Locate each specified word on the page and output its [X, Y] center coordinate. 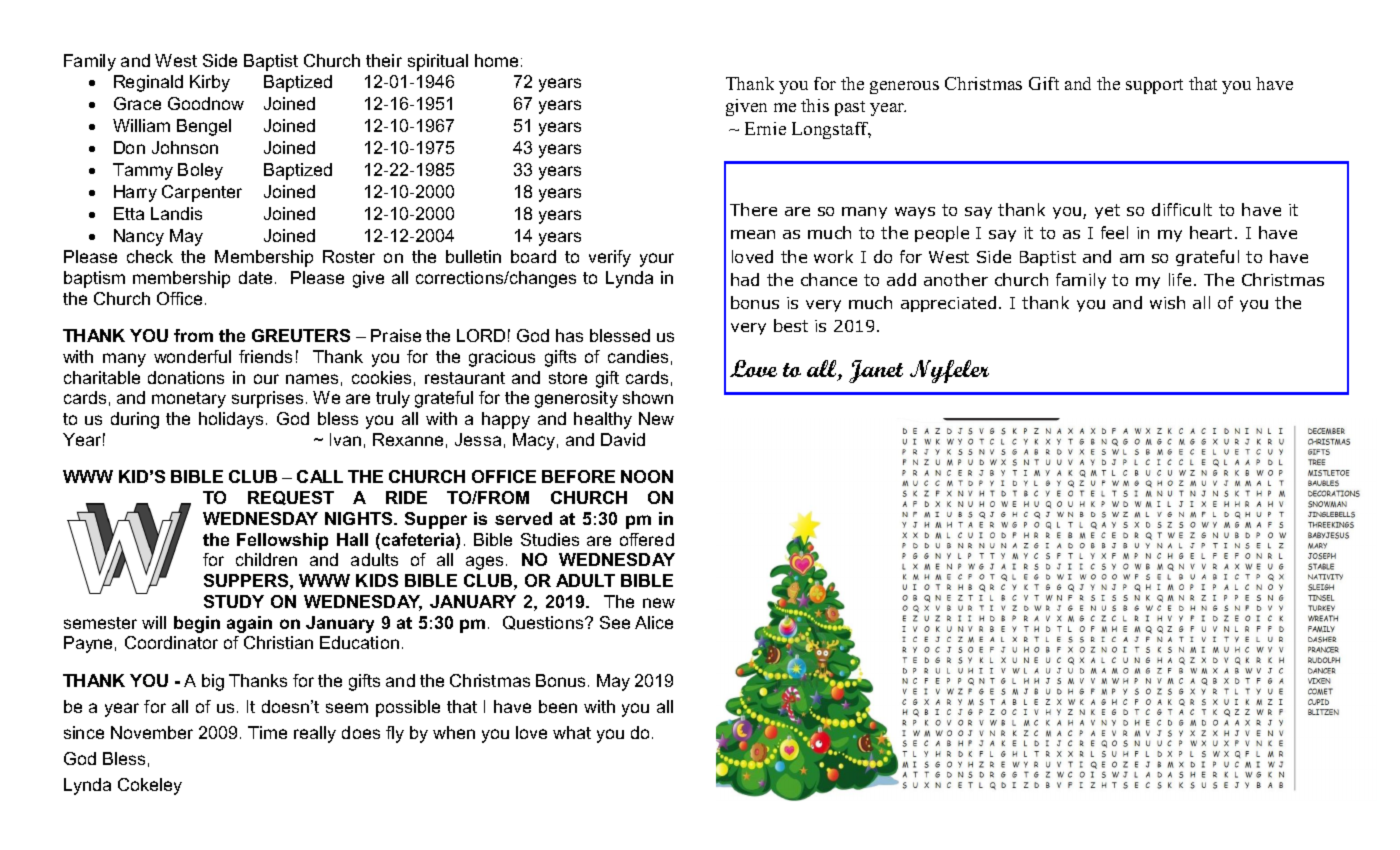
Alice [654, 622]
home [496, 60]
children [266, 559]
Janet [876, 371]
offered [647, 539]
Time [267, 732]
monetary [189, 400]
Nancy [139, 237]
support [1154, 86]
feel [1114, 232]
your [657, 260]
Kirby [210, 83]
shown [648, 397]
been [558, 706]
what [572, 732]
